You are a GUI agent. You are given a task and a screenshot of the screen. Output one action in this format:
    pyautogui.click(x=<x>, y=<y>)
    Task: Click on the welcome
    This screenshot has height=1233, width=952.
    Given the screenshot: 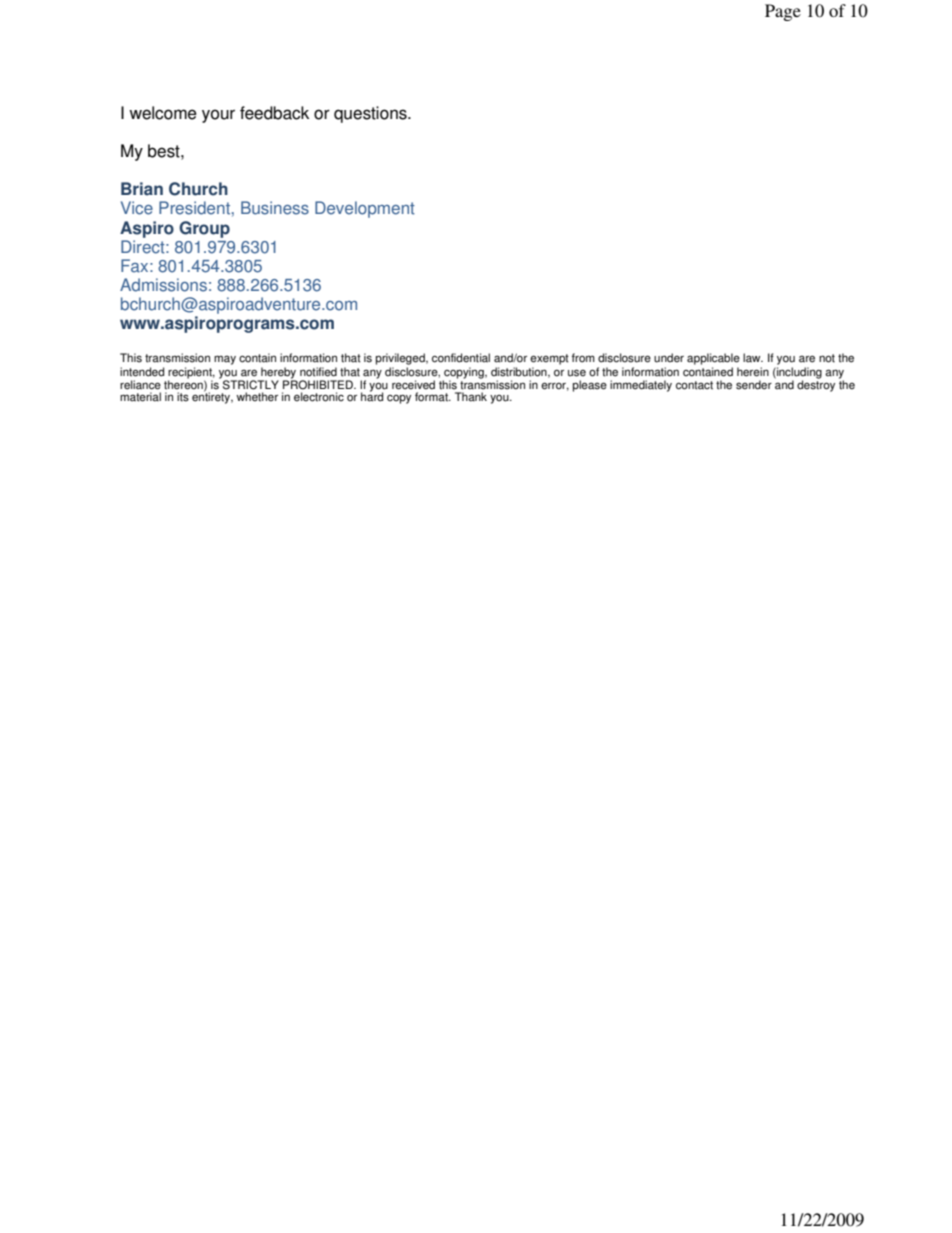 What is the action you would take?
    pyautogui.click(x=163, y=113)
